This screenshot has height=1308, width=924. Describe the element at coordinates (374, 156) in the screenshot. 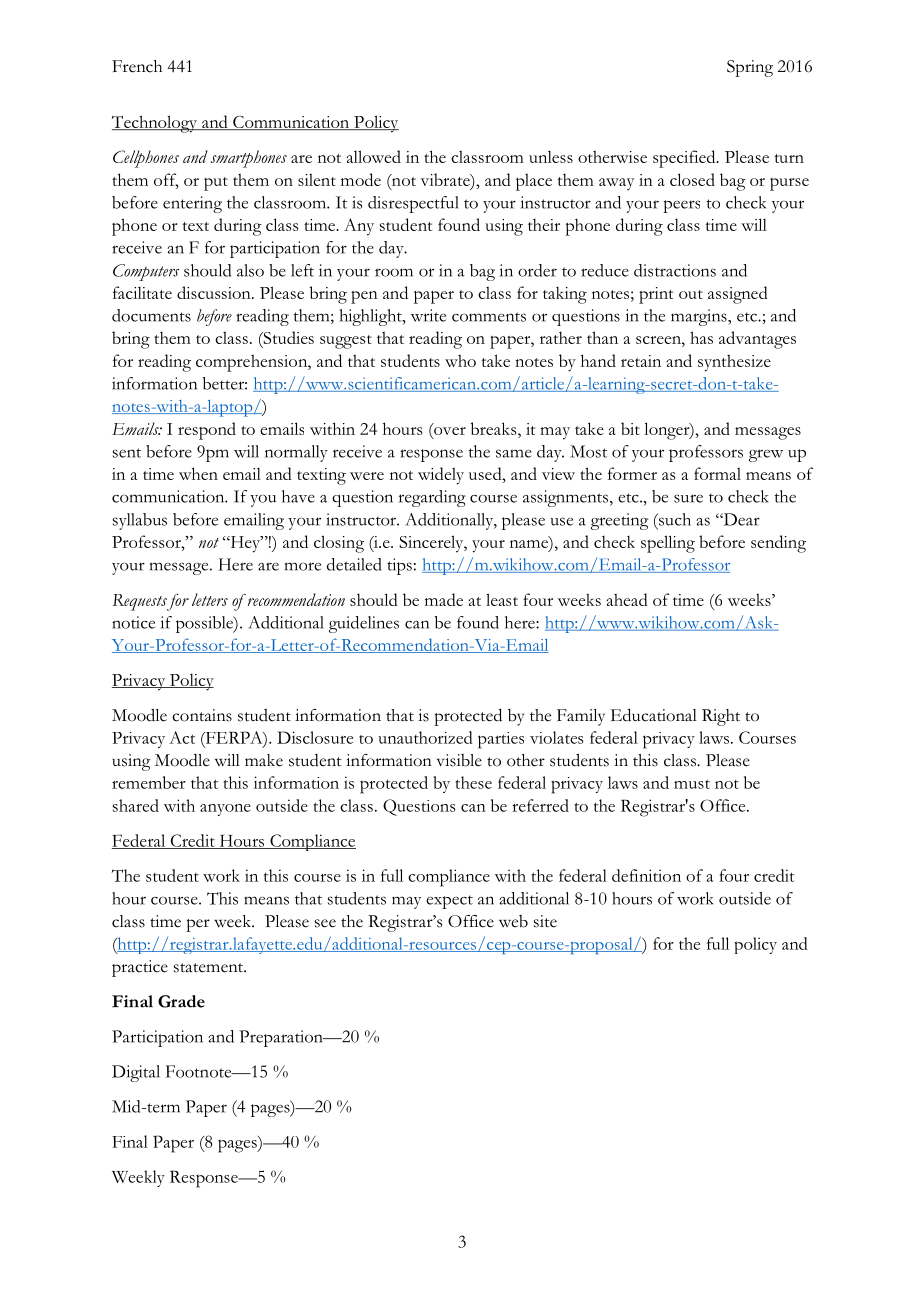

I see `allowed` at that location.
